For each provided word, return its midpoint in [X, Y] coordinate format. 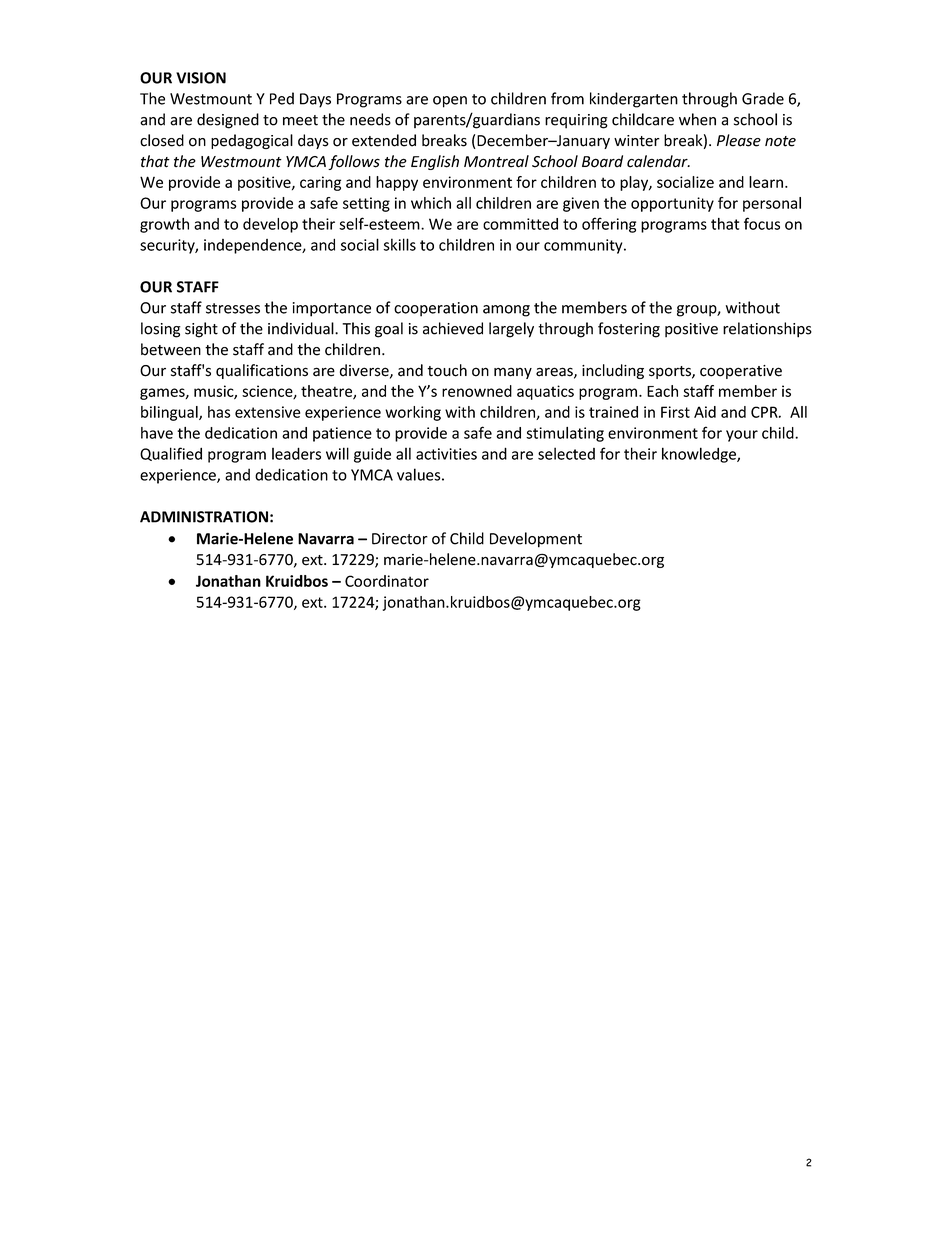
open [450, 102]
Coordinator [387, 581]
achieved [453, 328]
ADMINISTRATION [204, 517]
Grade [763, 98]
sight [201, 330]
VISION [201, 78]
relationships [767, 330]
